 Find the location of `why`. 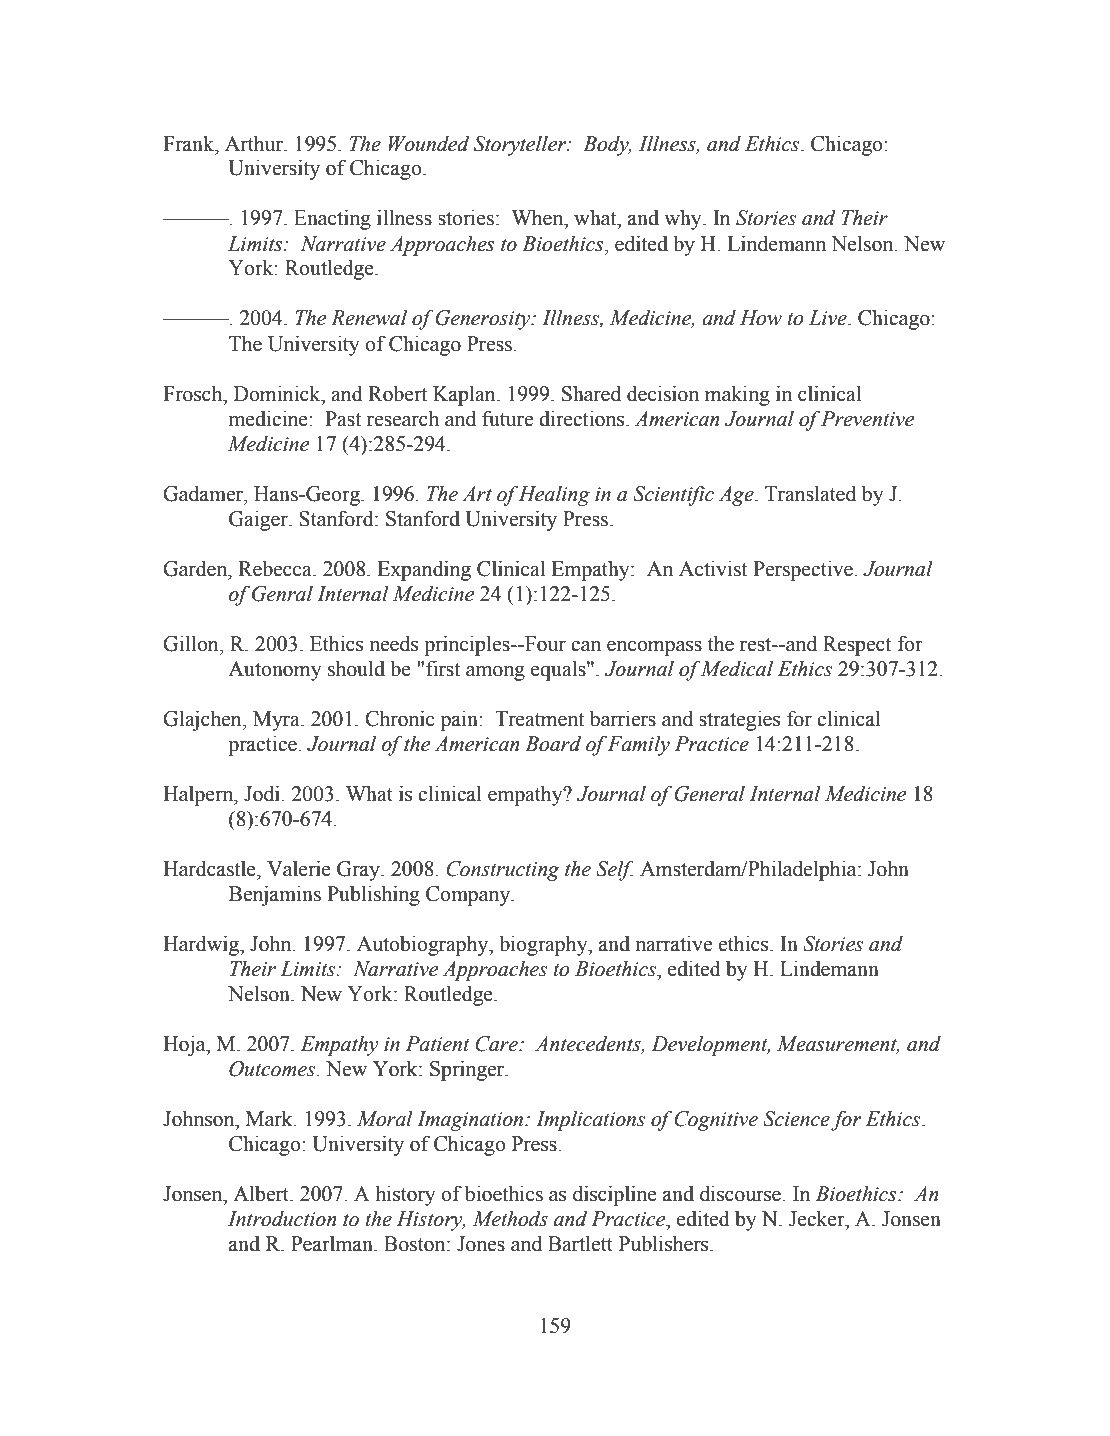

why is located at coordinates (684, 220).
